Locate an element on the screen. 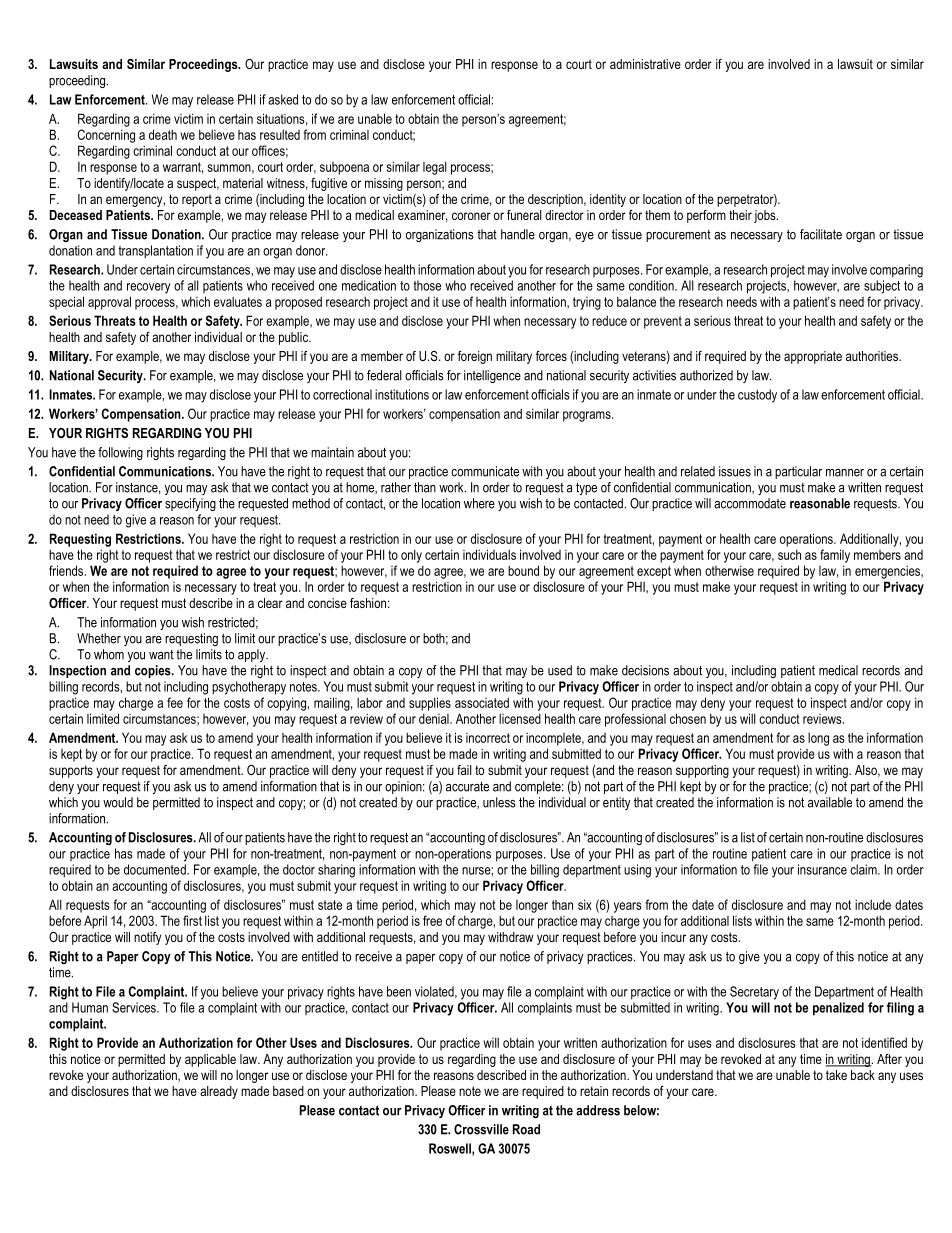 Image resolution: width=952 pixels, height=1233 pixels. legal is located at coordinates (435, 168).
